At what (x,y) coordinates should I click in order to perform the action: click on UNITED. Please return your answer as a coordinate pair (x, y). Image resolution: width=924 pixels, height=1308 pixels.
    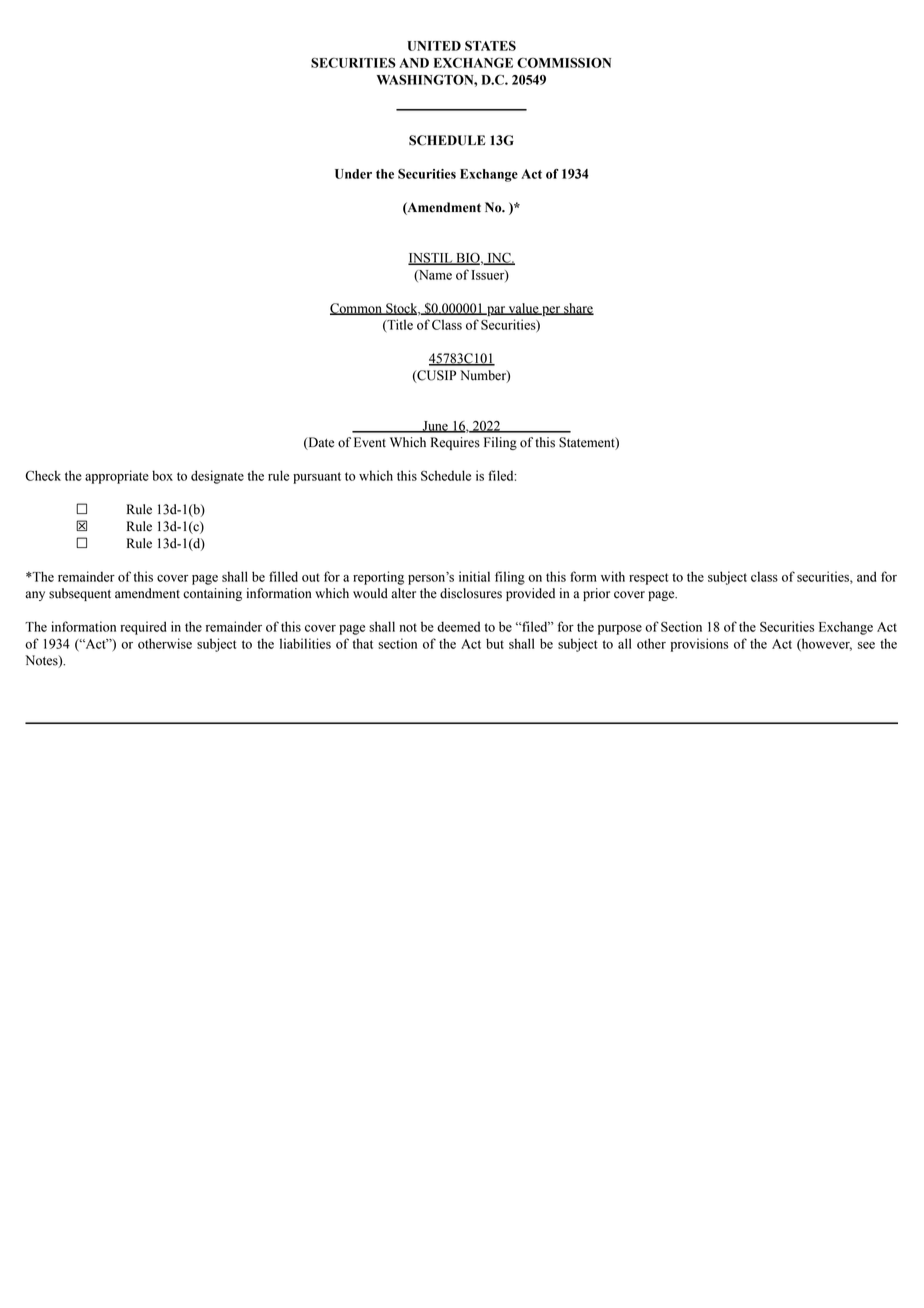
    Looking at the image, I should click on (434, 46).
